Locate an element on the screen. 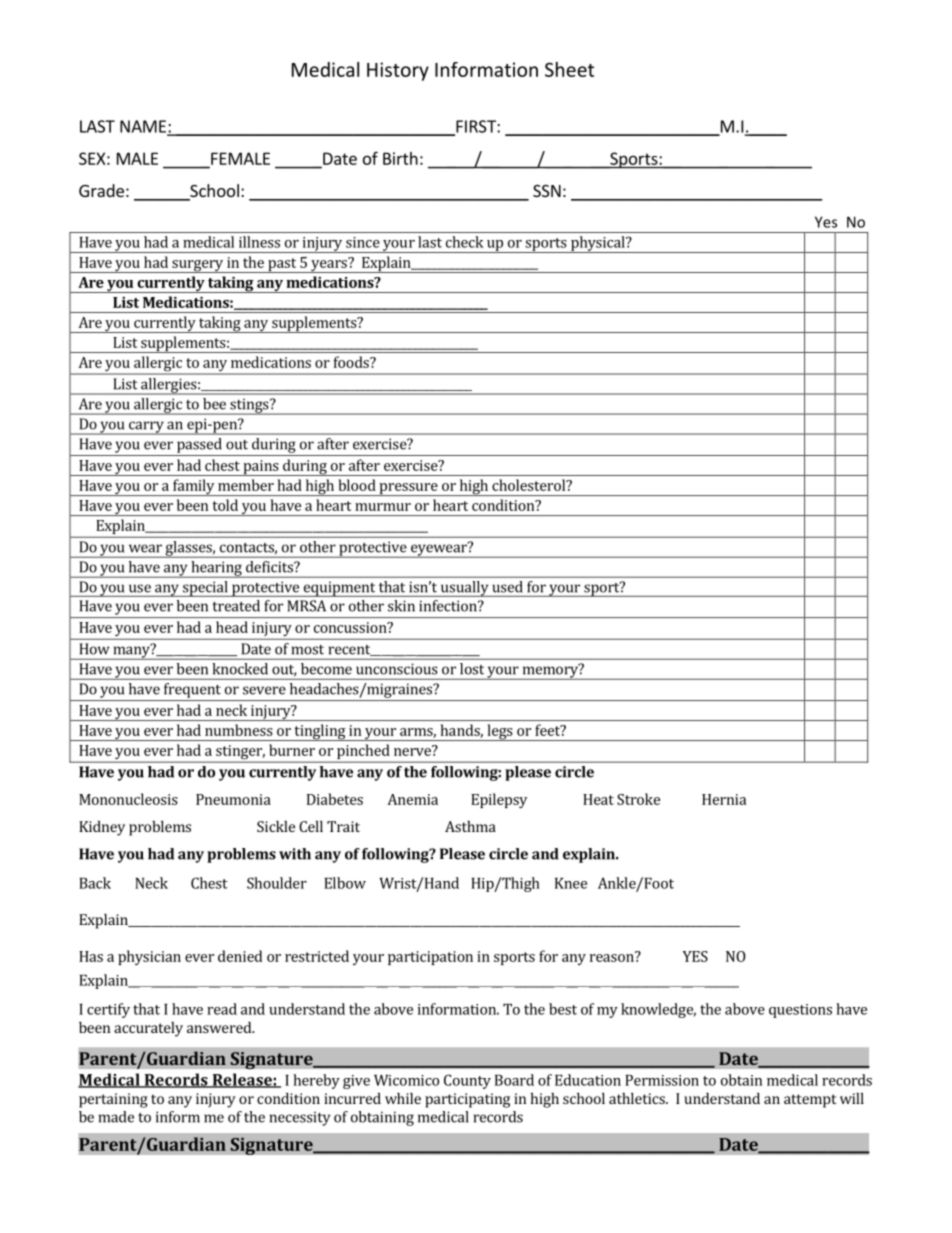 Image resolution: width=952 pixels, height=1233 pixels. History is located at coordinates (398, 71).
